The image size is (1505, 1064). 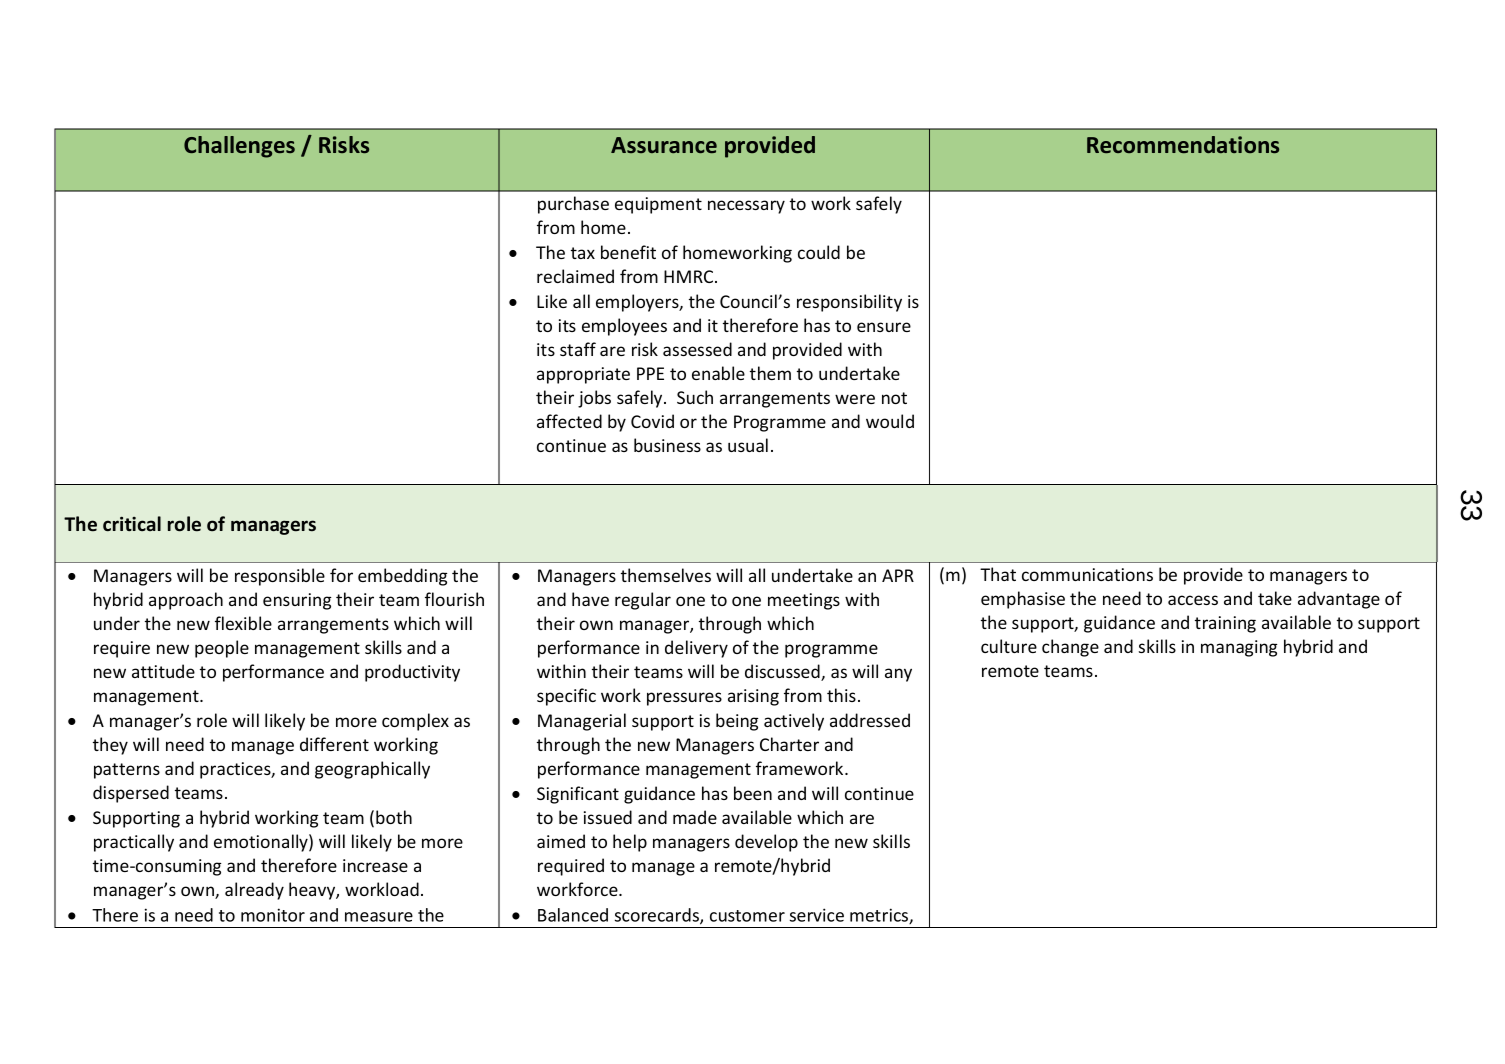 I want to click on APR, so click(x=898, y=575).
